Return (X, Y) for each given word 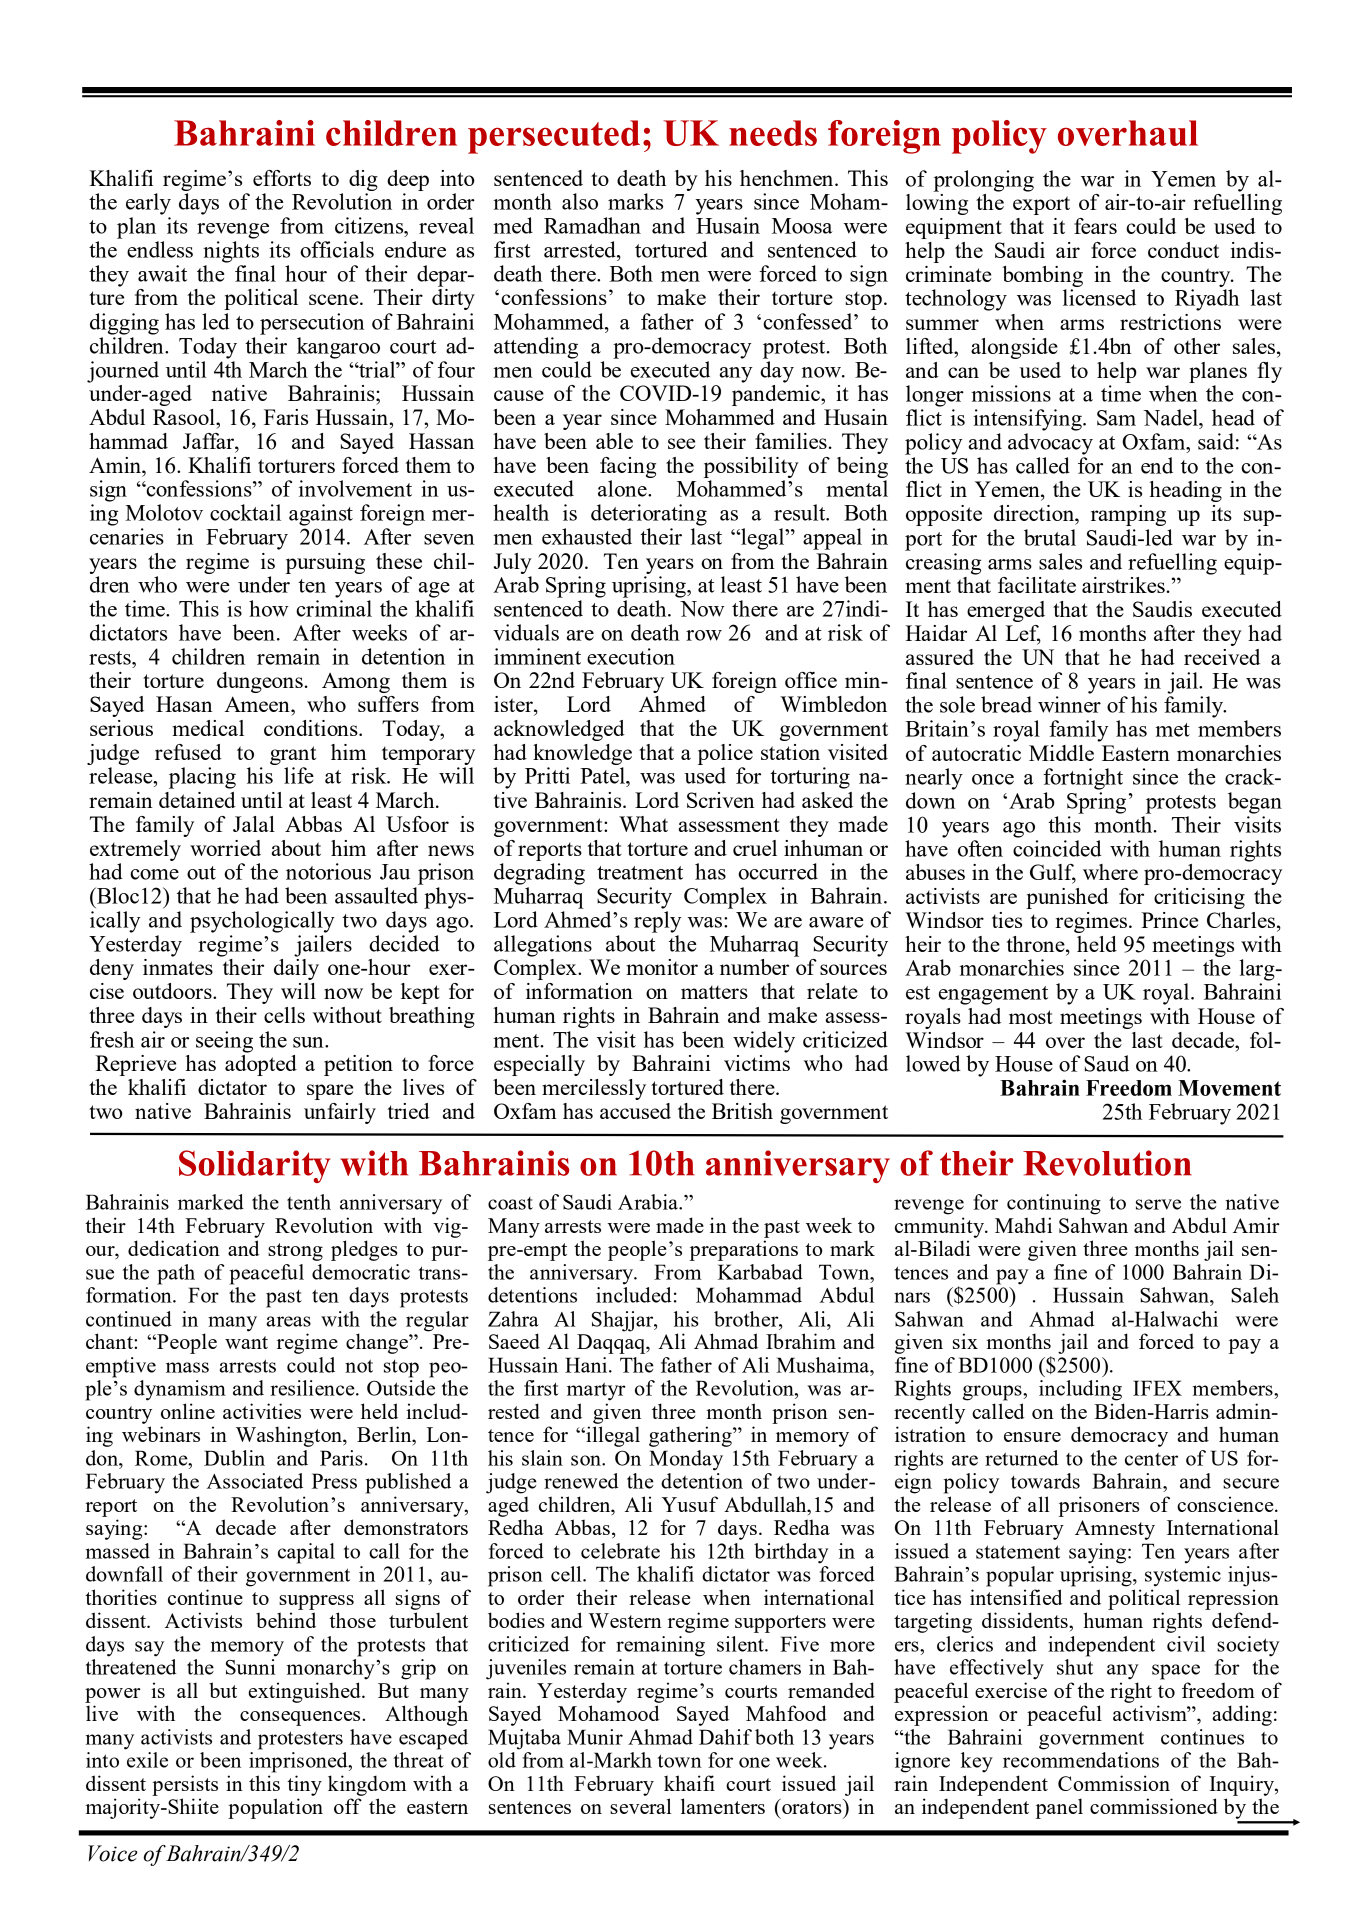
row (704, 635)
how (269, 608)
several (640, 1806)
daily (296, 968)
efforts (282, 178)
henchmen (788, 178)
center (1151, 1459)
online (188, 1411)
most (1031, 1017)
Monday (686, 1460)
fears (1095, 226)
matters (714, 992)
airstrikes (1123, 585)
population (275, 1808)
